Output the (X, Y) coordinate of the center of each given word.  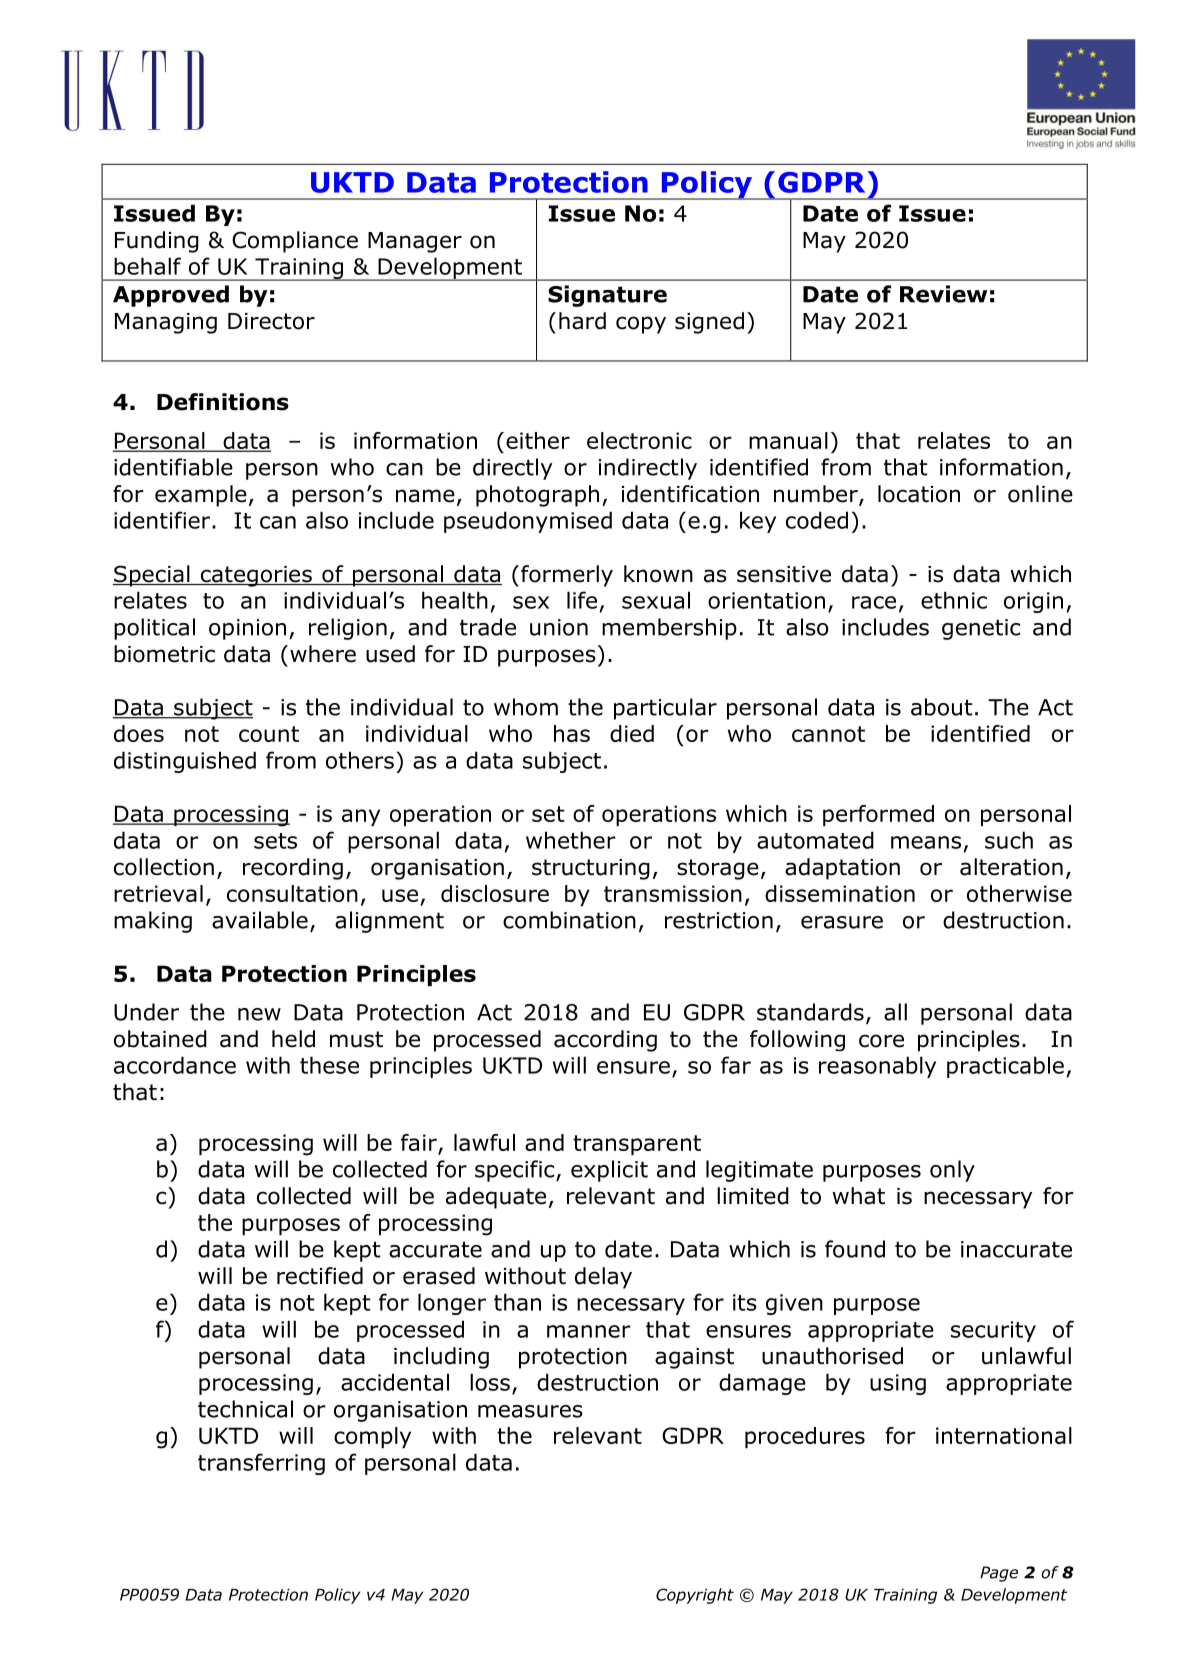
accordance (175, 1065)
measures (530, 1411)
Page (999, 1574)
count (269, 734)
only (952, 1171)
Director (271, 321)
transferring (261, 1464)
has (572, 733)
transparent (637, 1145)
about (942, 707)
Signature (607, 296)
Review (943, 294)
